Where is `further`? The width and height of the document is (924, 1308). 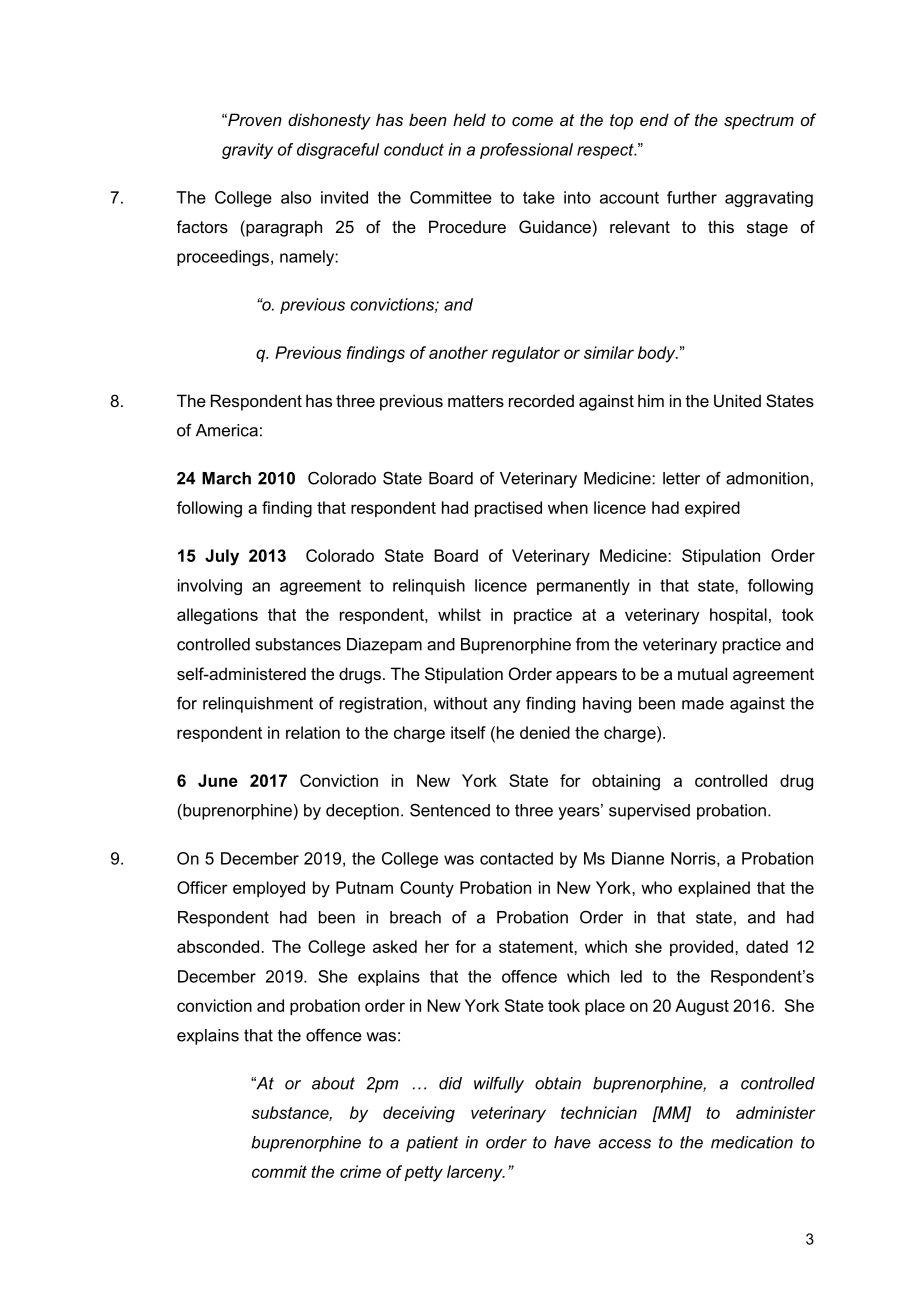 further is located at coordinates (692, 197).
